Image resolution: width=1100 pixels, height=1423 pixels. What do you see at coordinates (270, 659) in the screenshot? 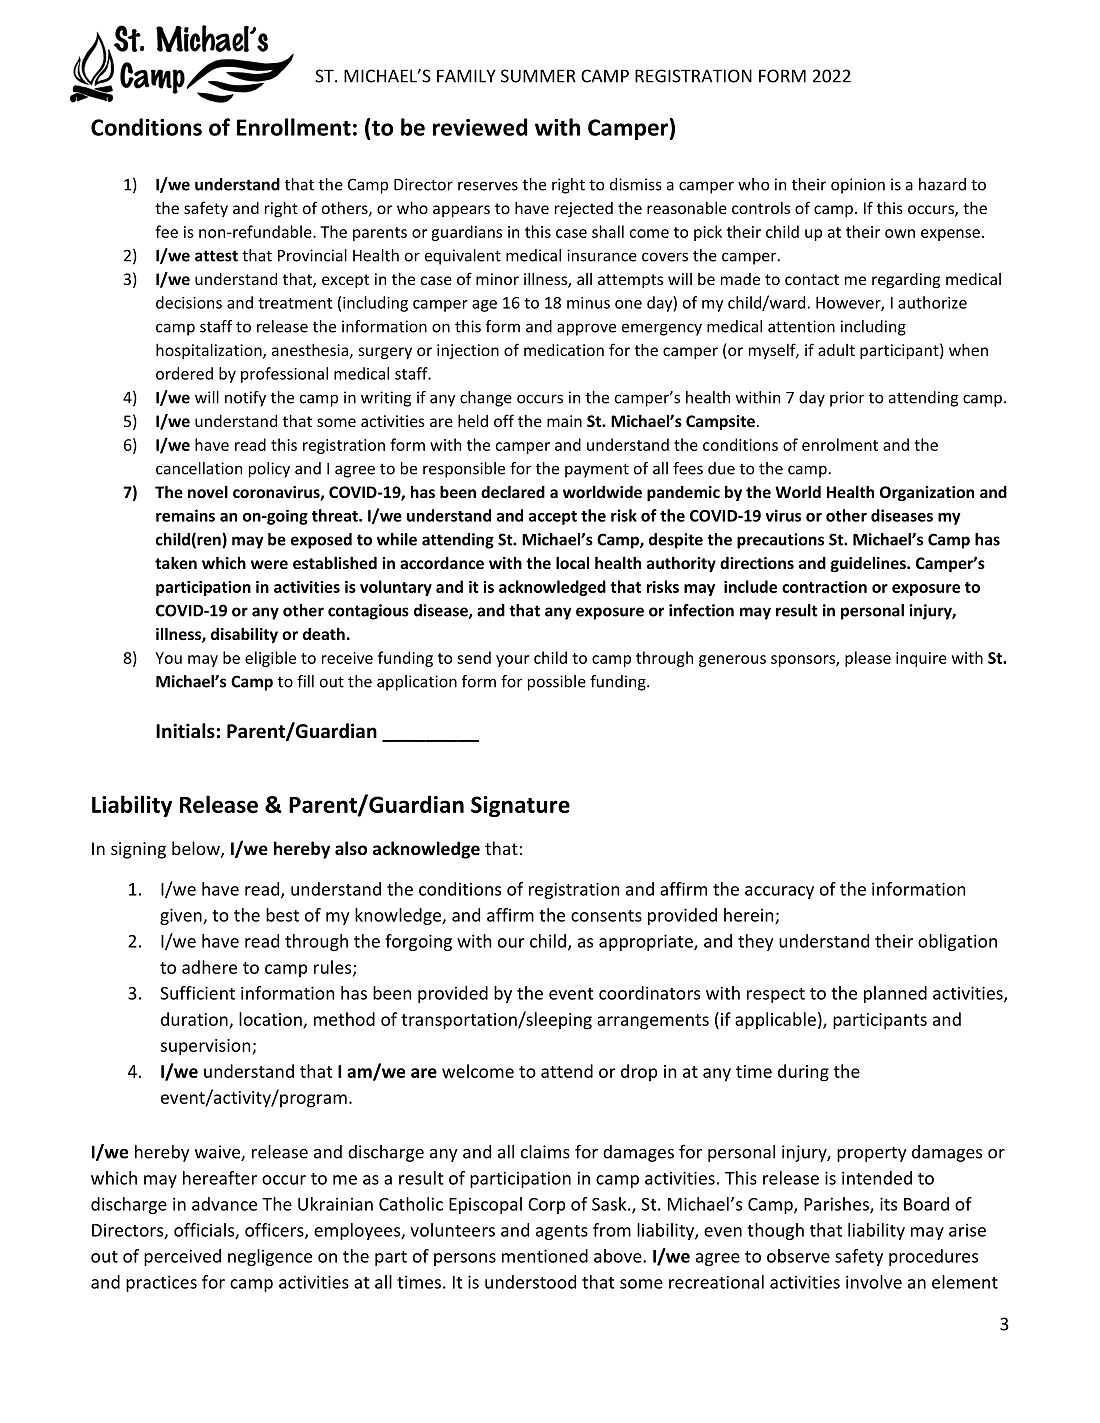
I see `eligible` at bounding box center [270, 659].
